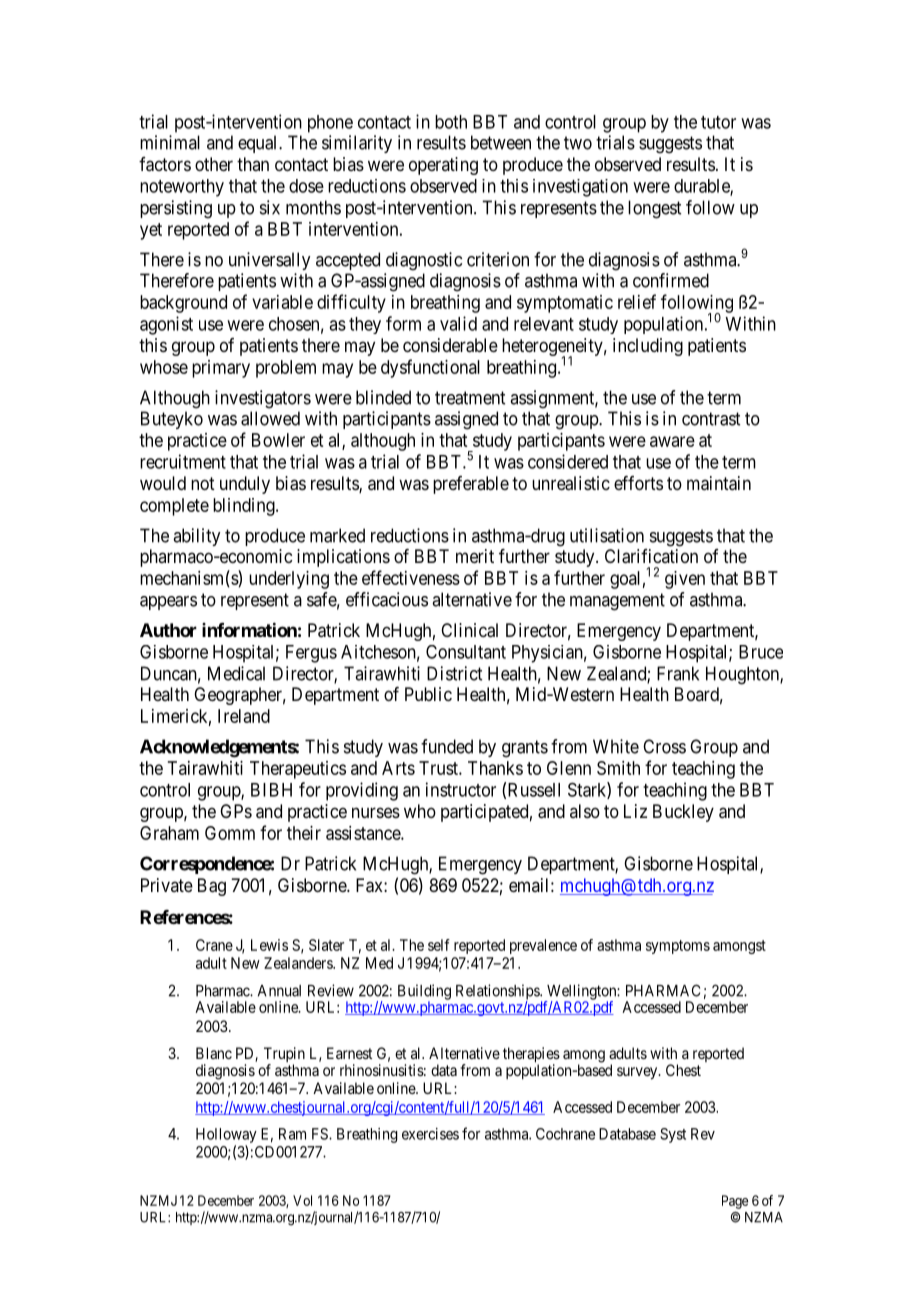  What do you see at coordinates (719, 483) in the image?
I see `maintain` at bounding box center [719, 483].
